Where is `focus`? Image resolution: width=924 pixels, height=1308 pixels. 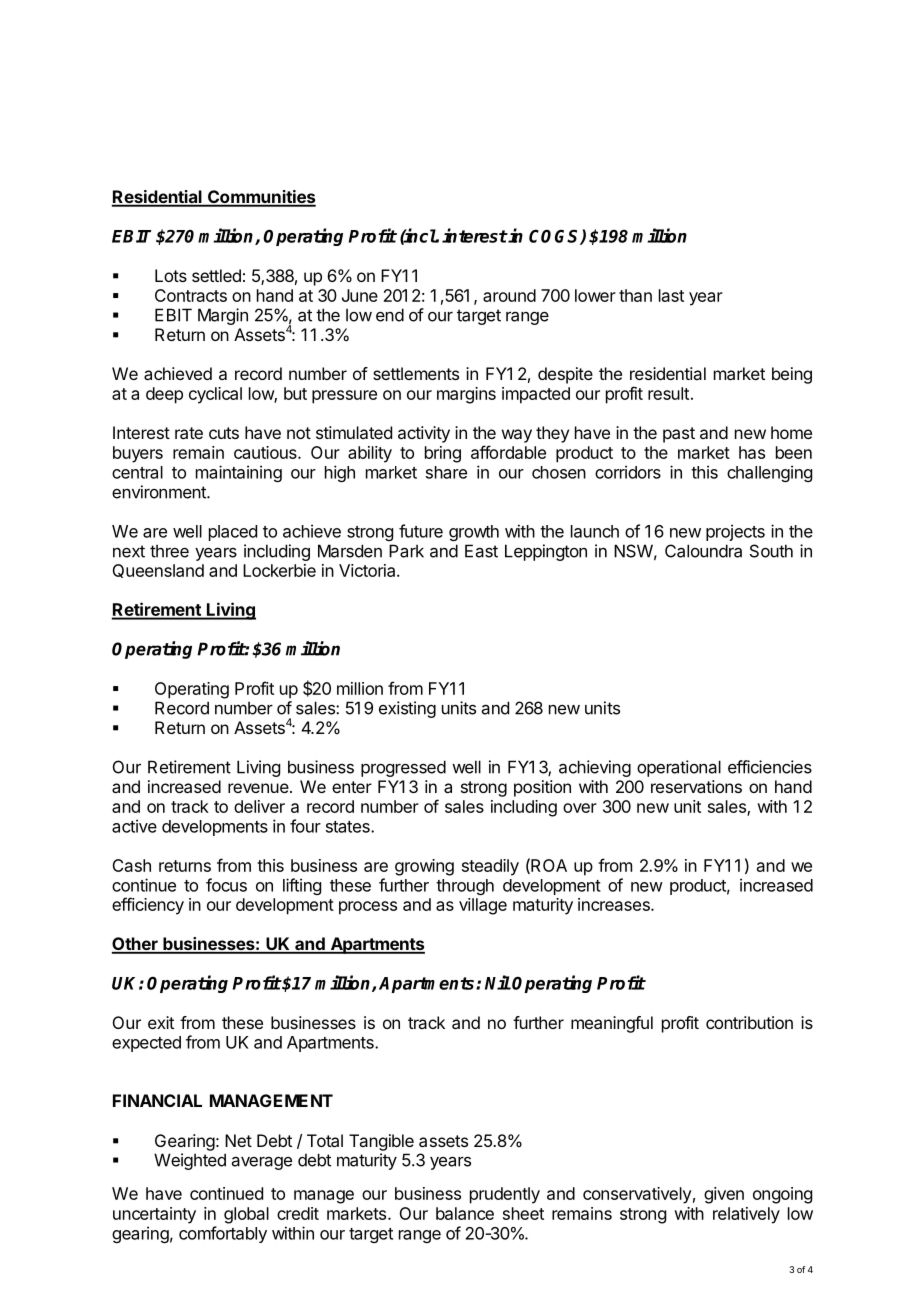
focus is located at coordinates (226, 885).
